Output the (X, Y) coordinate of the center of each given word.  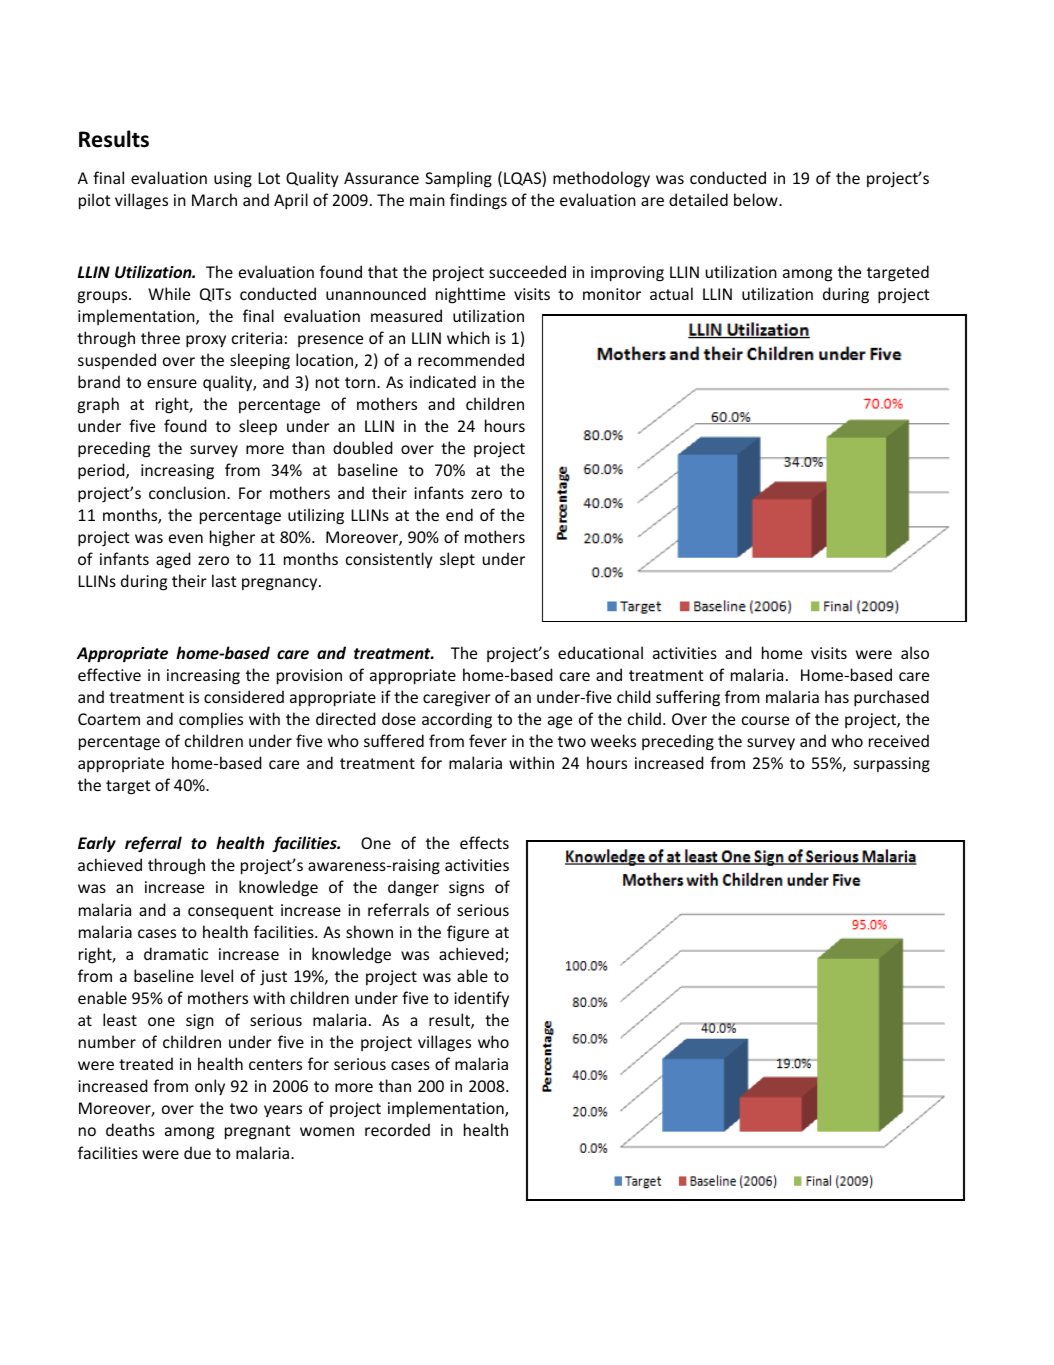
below (757, 199)
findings (478, 201)
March (214, 199)
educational (600, 652)
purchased (891, 698)
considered (244, 696)
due (197, 1152)
